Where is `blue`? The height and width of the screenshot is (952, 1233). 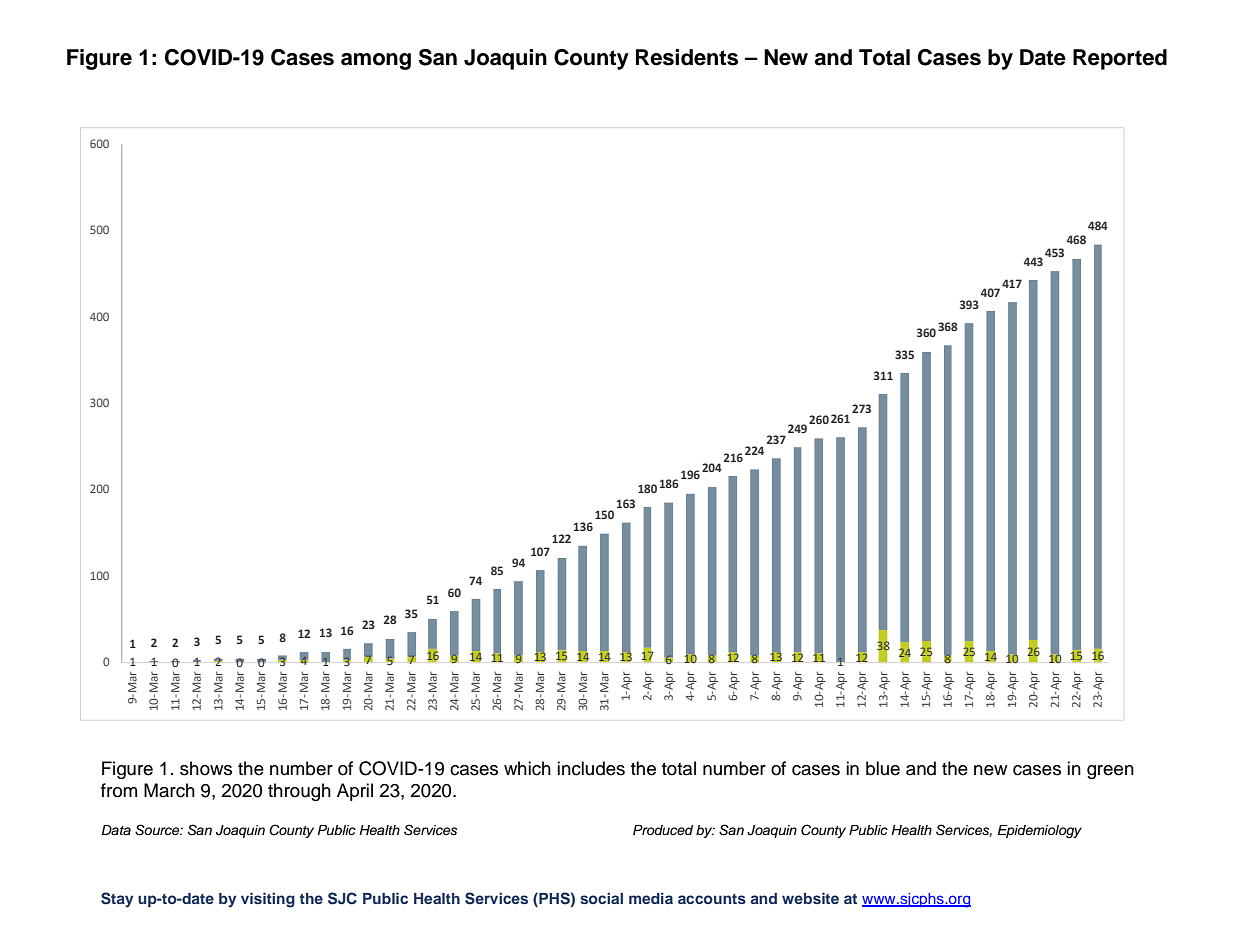 blue is located at coordinates (883, 768).
